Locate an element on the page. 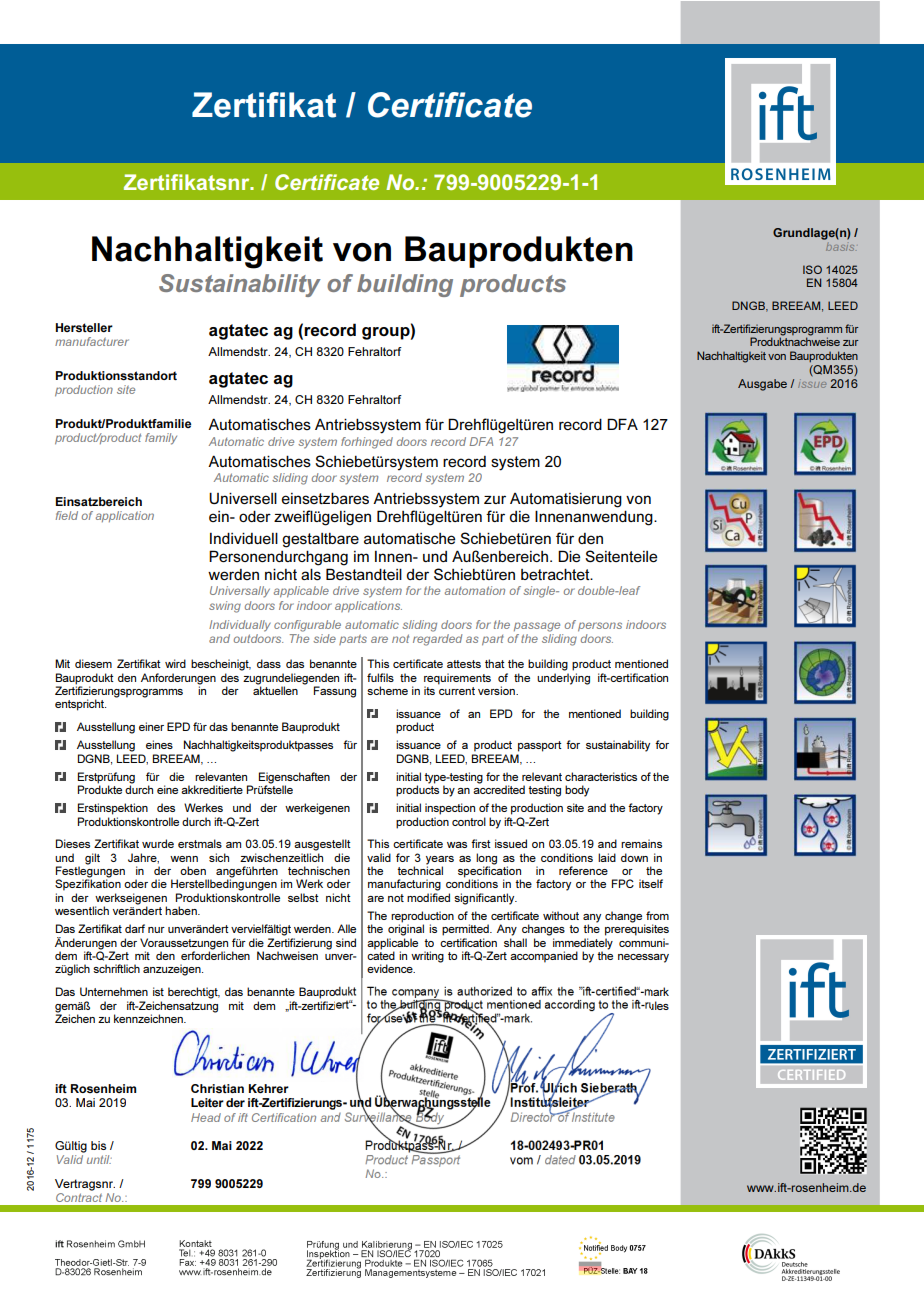 The height and width of the page is (1308, 924). wenn is located at coordinates (184, 859).
